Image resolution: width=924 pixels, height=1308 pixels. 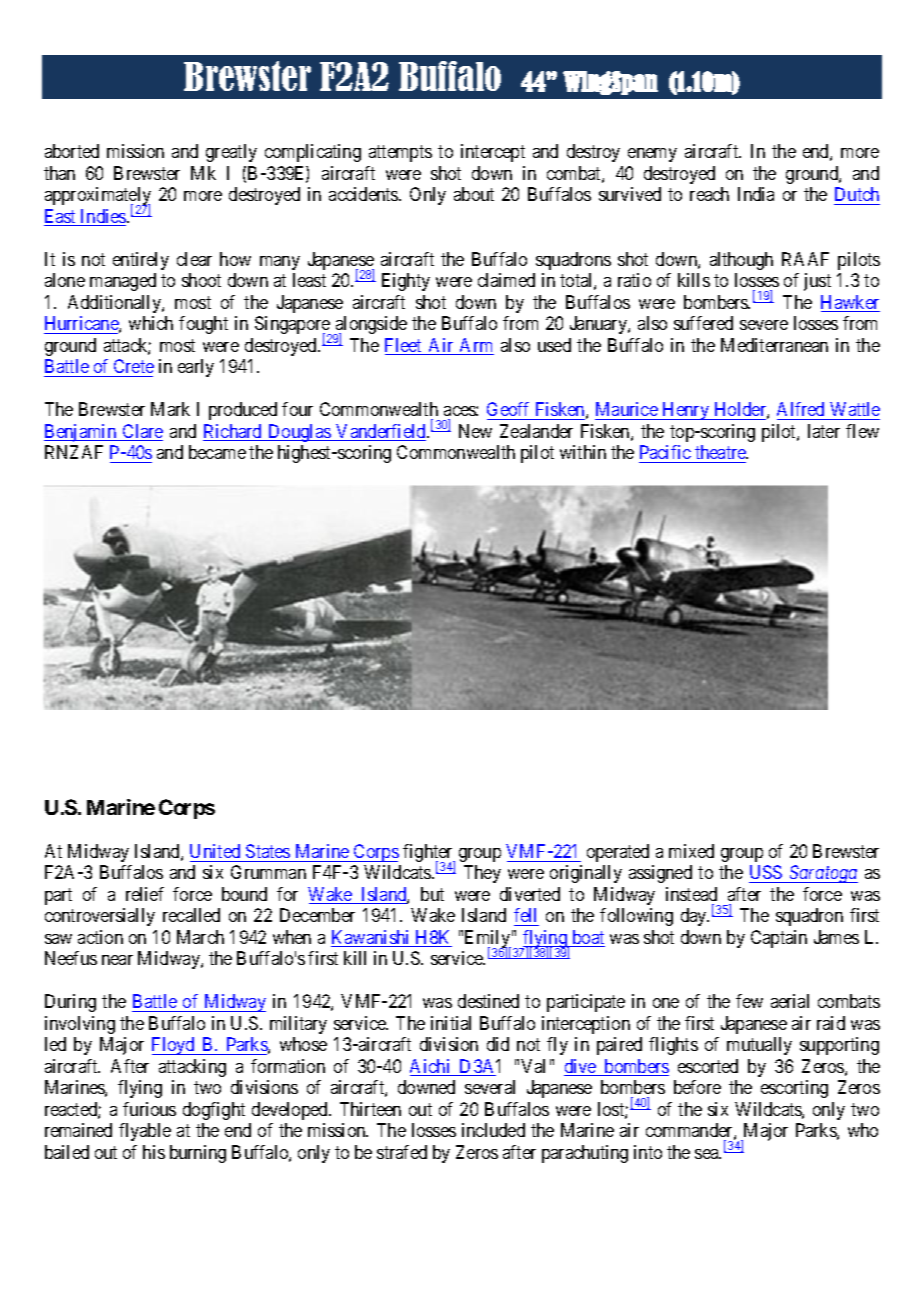 What do you see at coordinates (170, 409) in the page?
I see `Mark` at bounding box center [170, 409].
